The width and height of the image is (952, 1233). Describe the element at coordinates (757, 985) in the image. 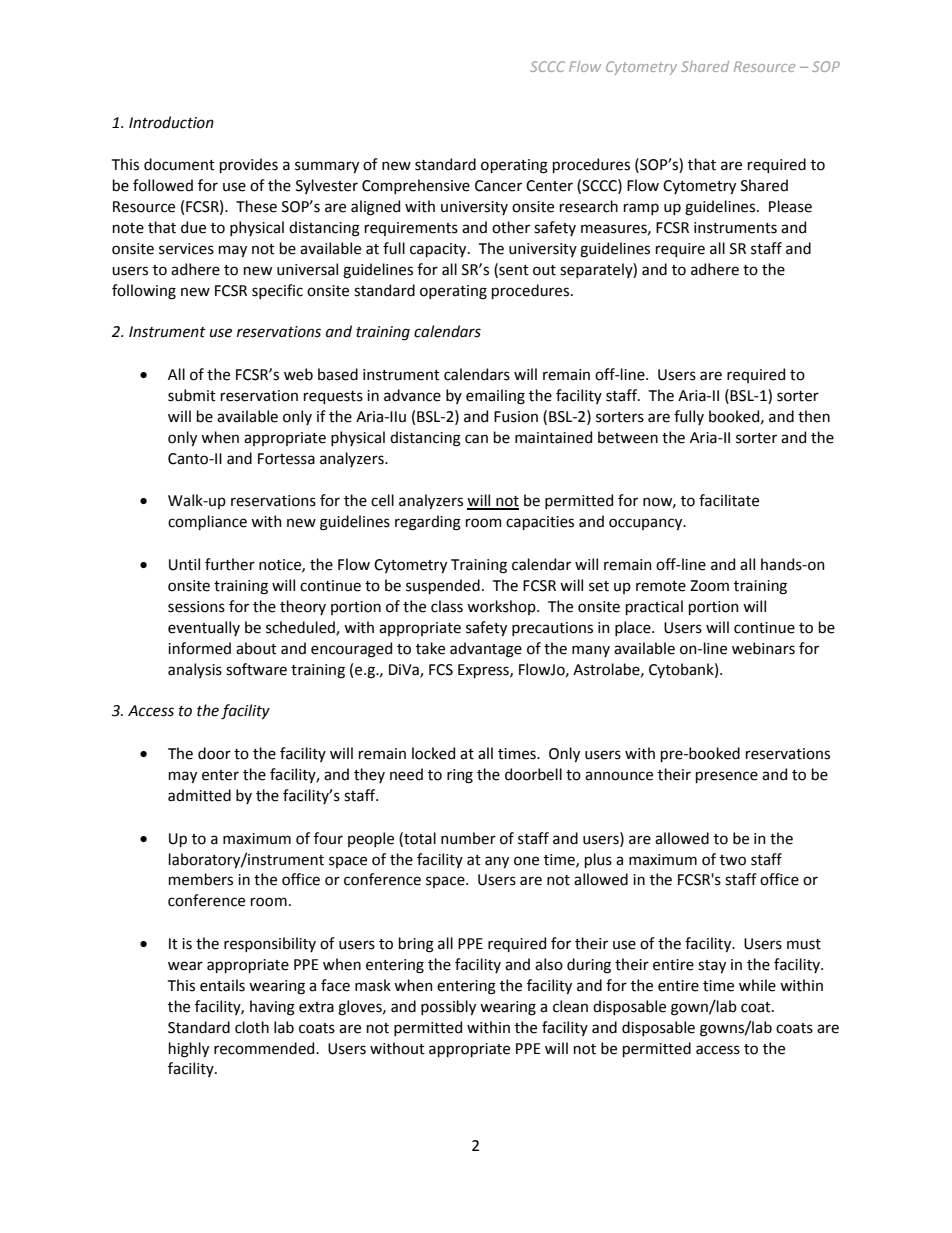

I see `while` at that location.
